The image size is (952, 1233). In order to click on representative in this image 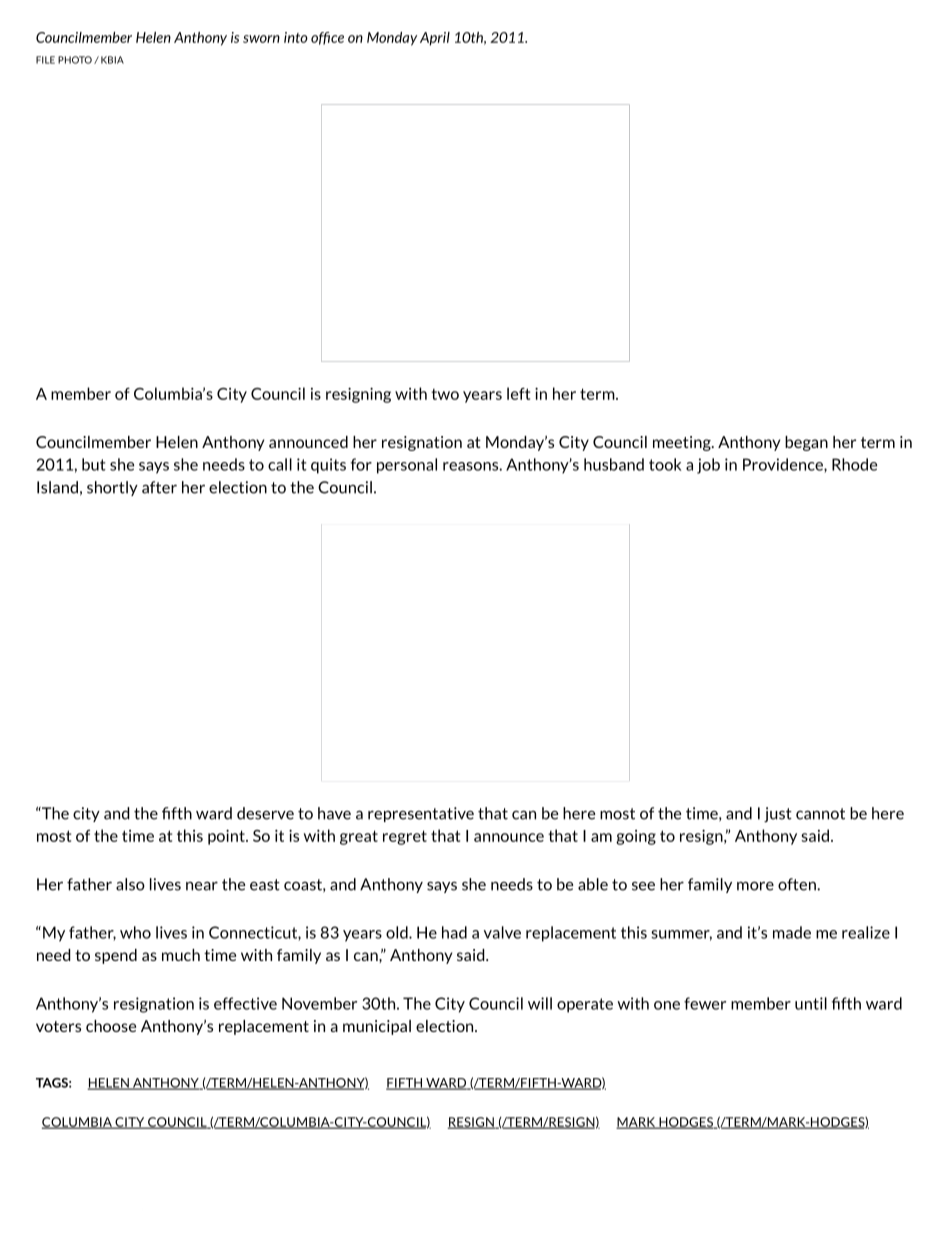, I will do `click(421, 814)`.
